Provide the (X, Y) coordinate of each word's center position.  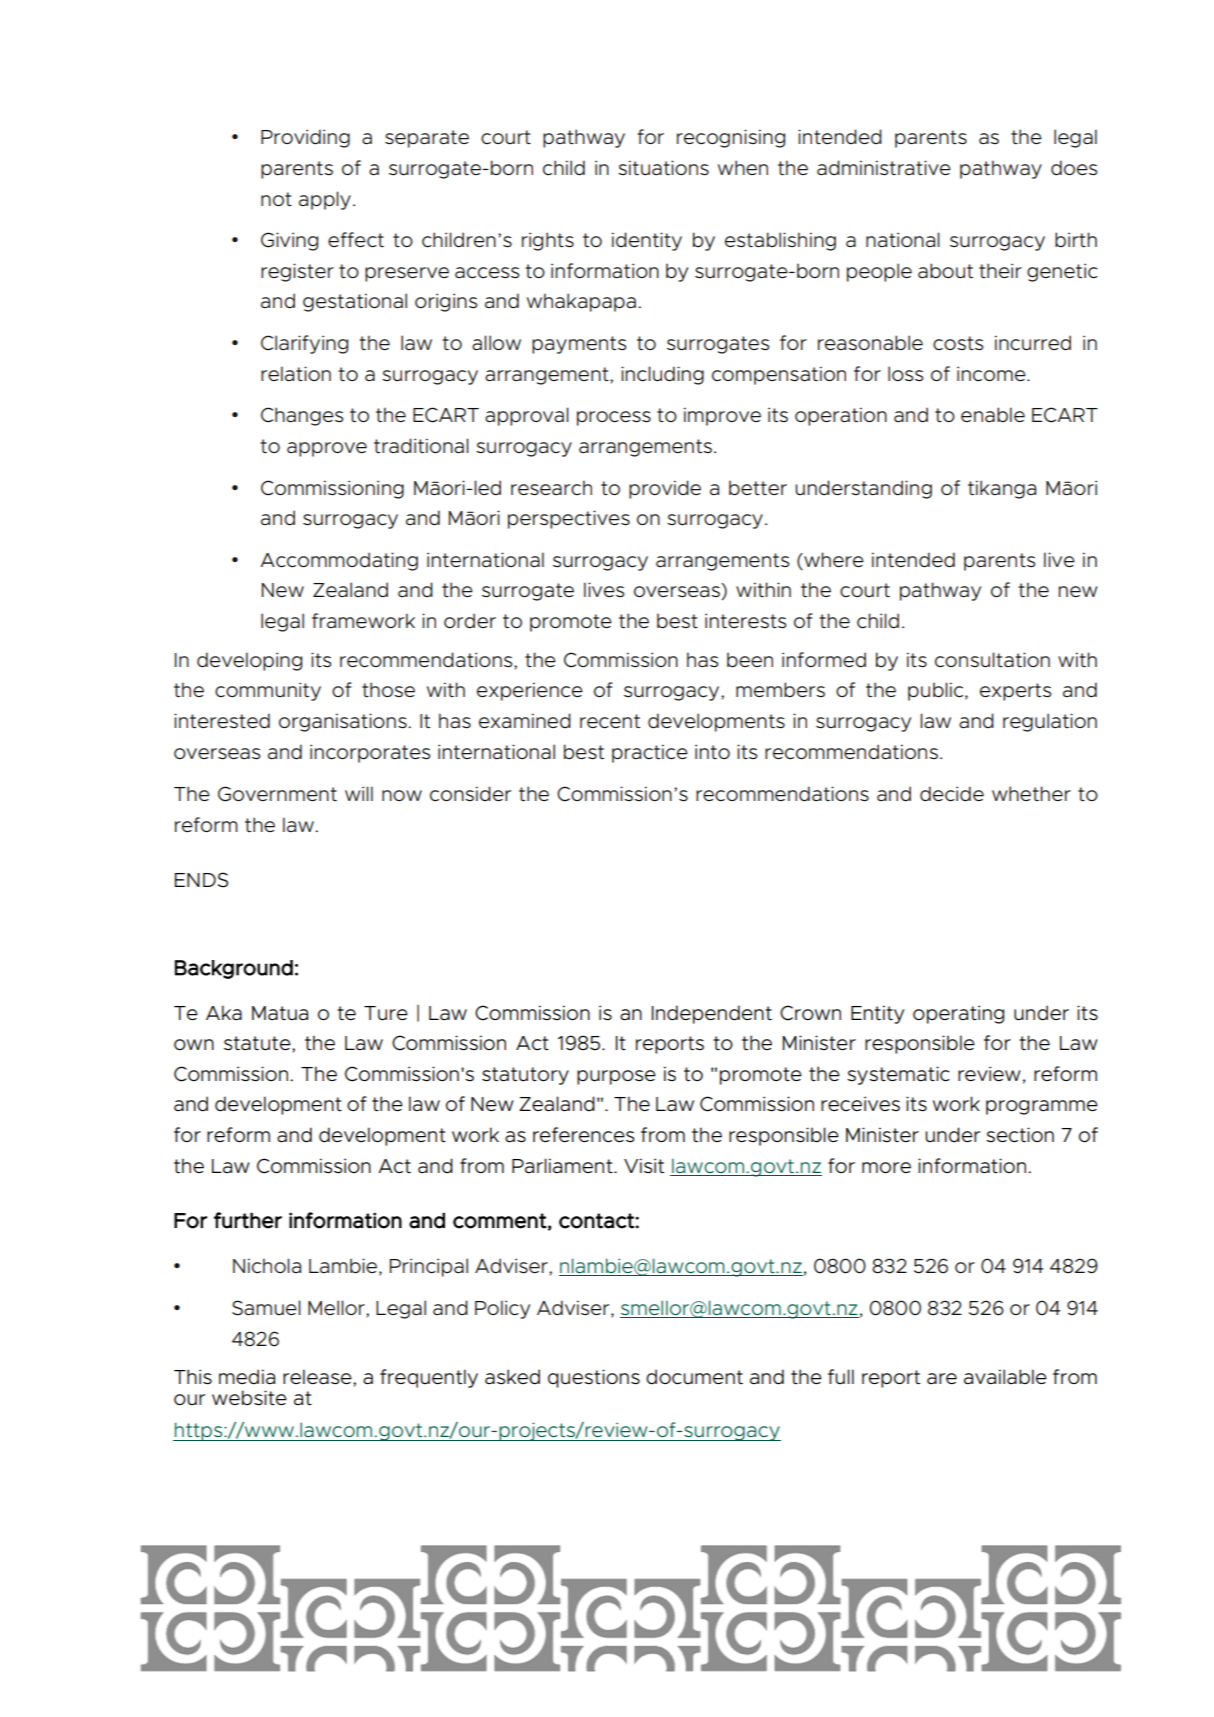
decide (952, 794)
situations (663, 168)
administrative (884, 168)
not (276, 199)
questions (594, 1378)
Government (277, 794)
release (318, 1377)
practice (650, 753)
